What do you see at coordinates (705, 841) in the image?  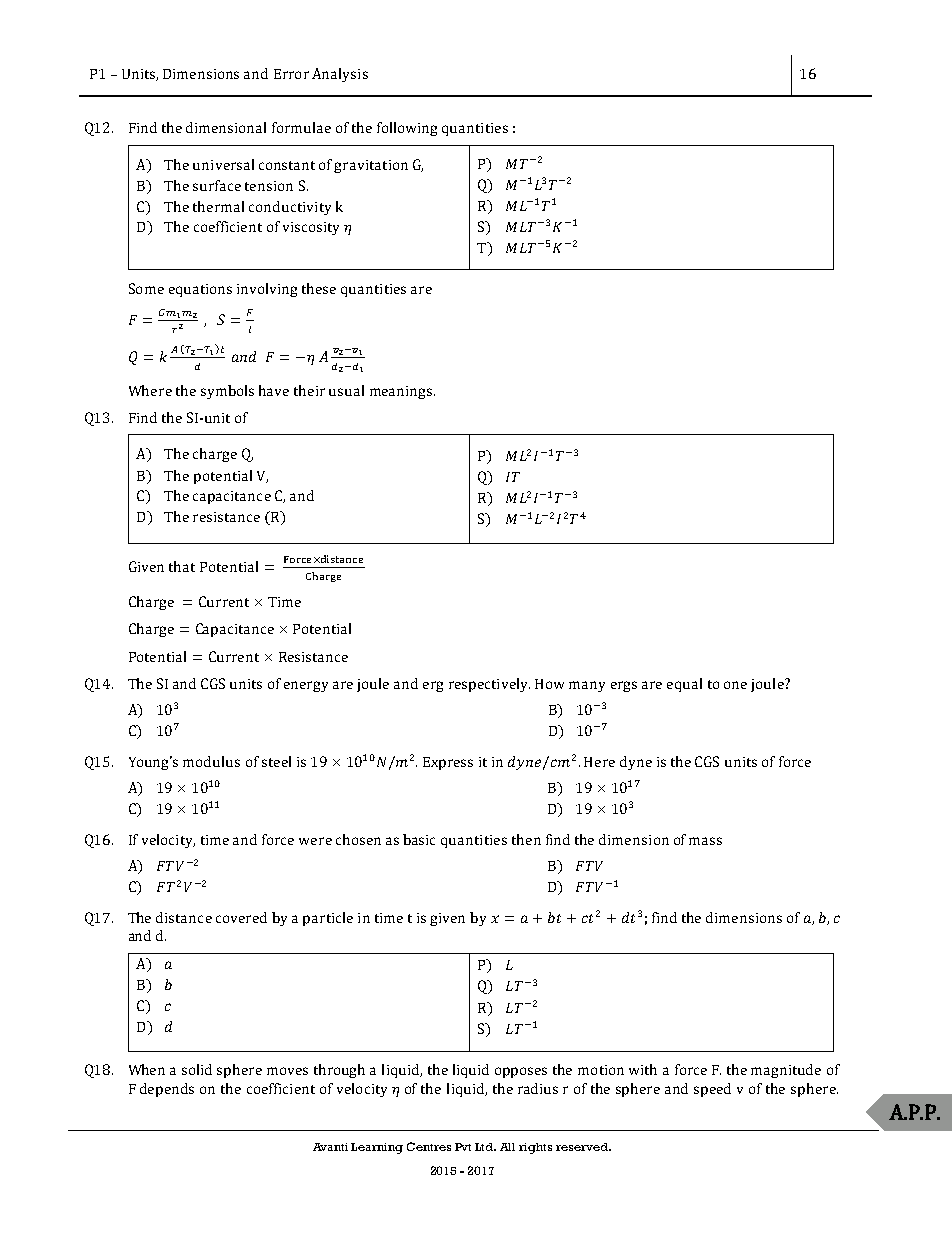 I see `mass` at bounding box center [705, 841].
